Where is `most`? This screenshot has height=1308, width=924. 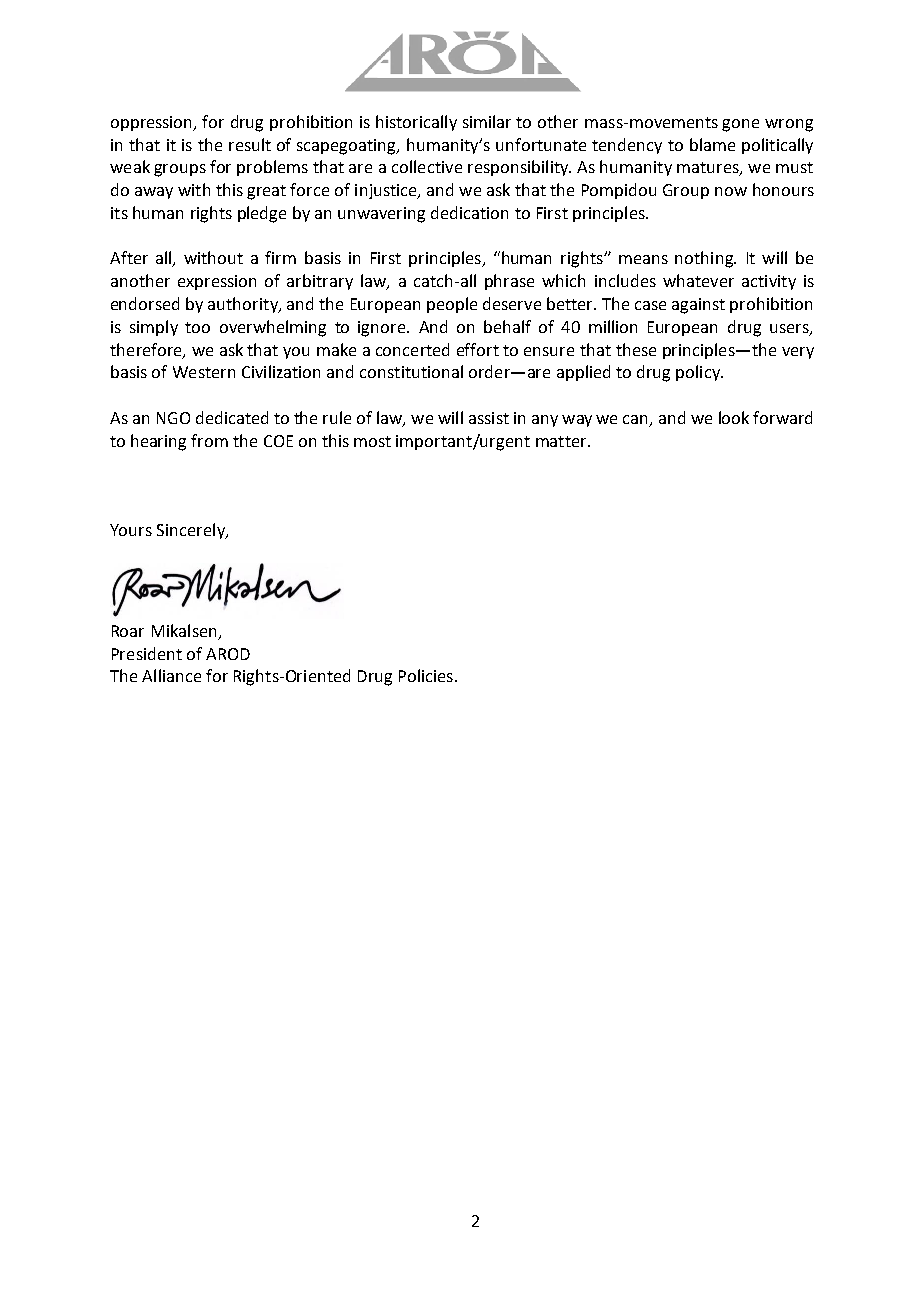 most is located at coordinates (372, 441).
